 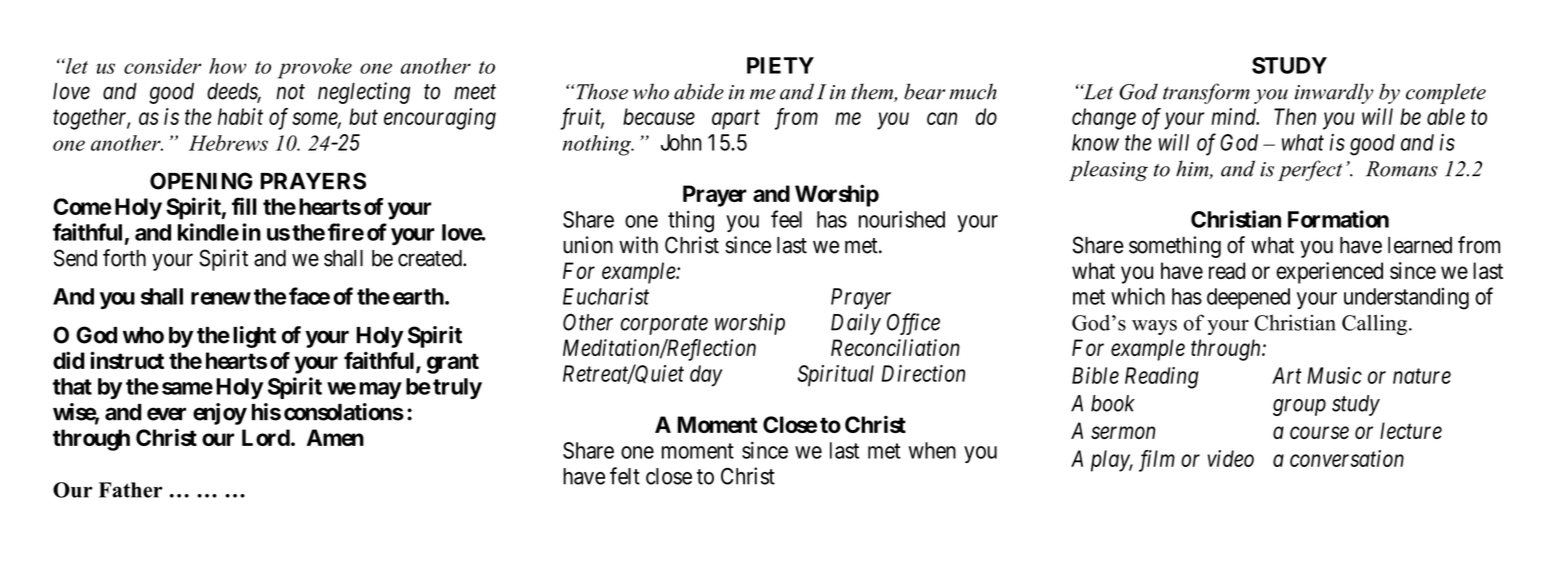 What do you see at coordinates (244, 206) in the page?
I see `fill` at bounding box center [244, 206].
